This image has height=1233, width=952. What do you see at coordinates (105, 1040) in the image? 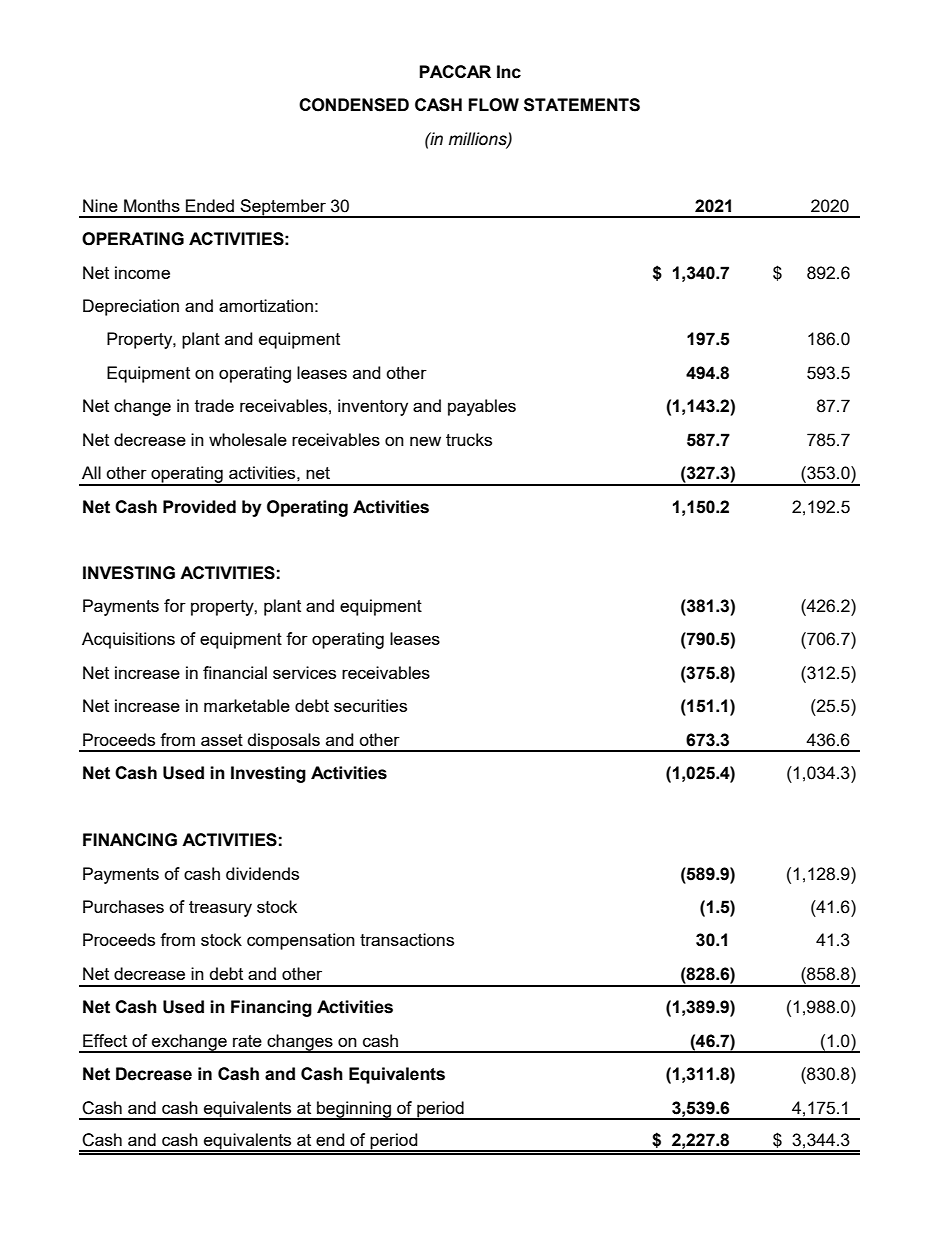
I see `Effect` at bounding box center [105, 1040].
